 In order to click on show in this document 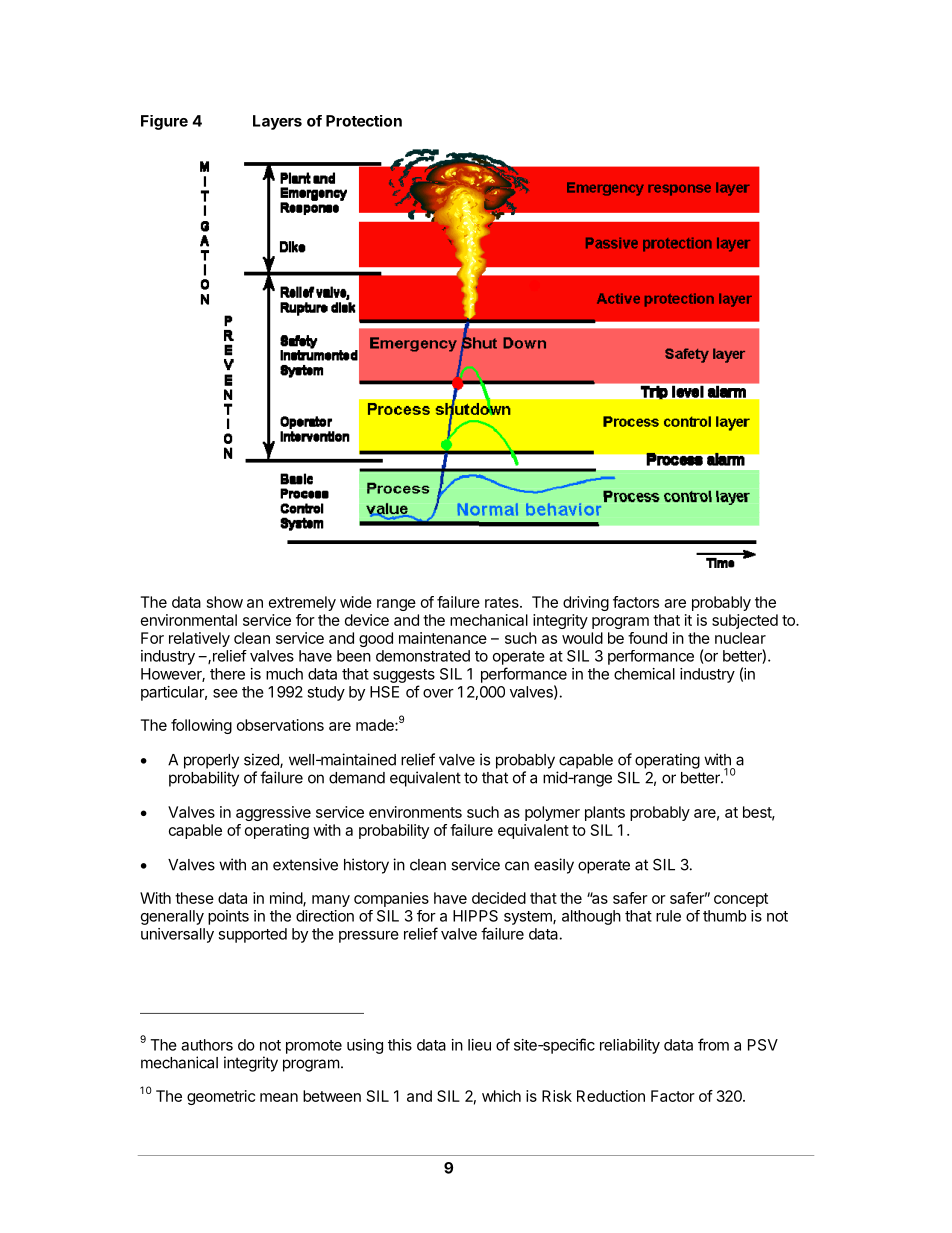, I will do `click(225, 602)`.
